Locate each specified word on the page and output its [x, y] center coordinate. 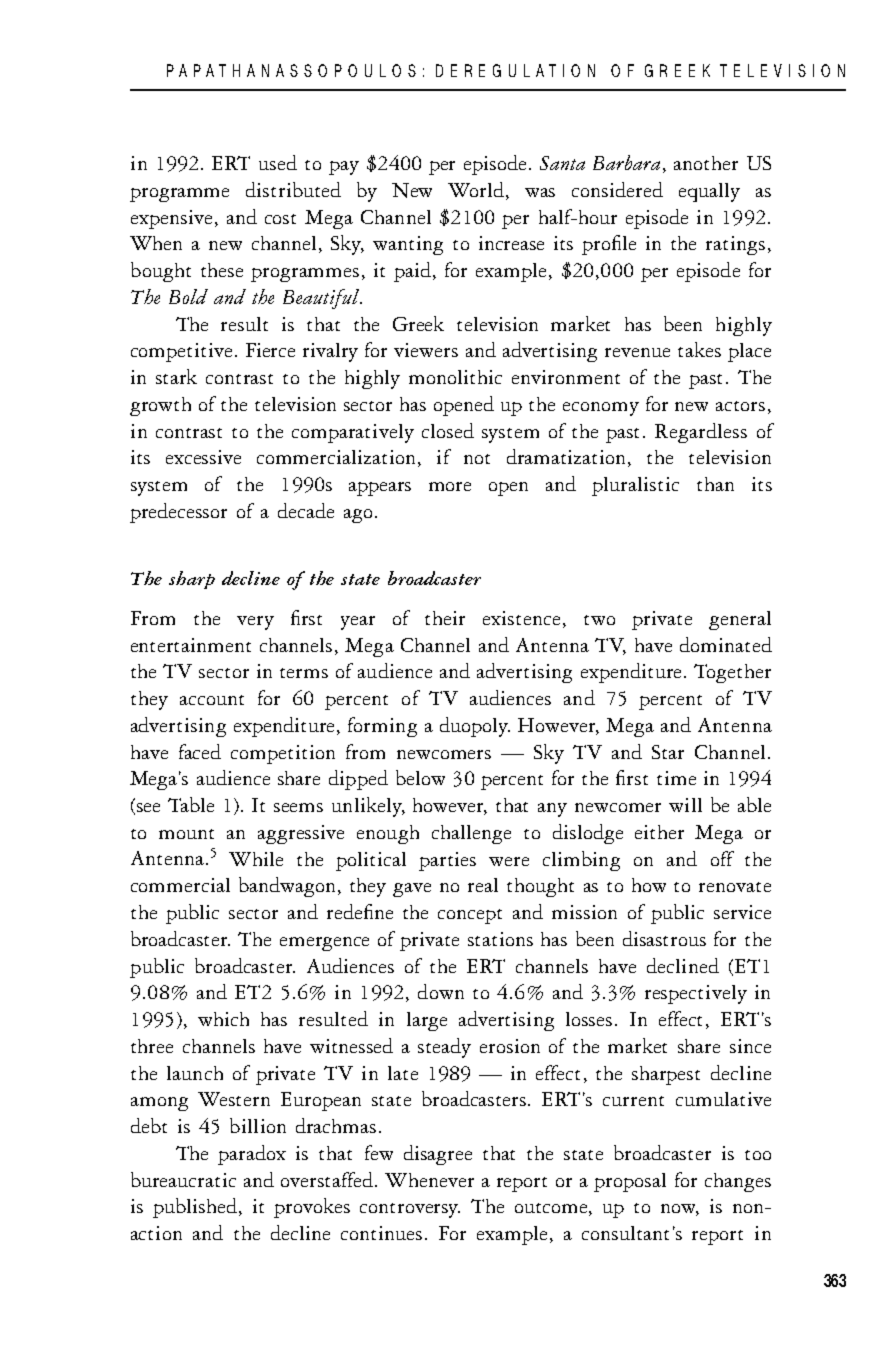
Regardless [701, 433]
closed [448, 430]
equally [709, 192]
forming [382, 727]
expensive [171, 219]
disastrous [664, 938]
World [477, 191]
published [196, 1208]
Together [732, 673]
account [212, 700]
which [223, 1019]
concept [470, 916]
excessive [203, 457]
